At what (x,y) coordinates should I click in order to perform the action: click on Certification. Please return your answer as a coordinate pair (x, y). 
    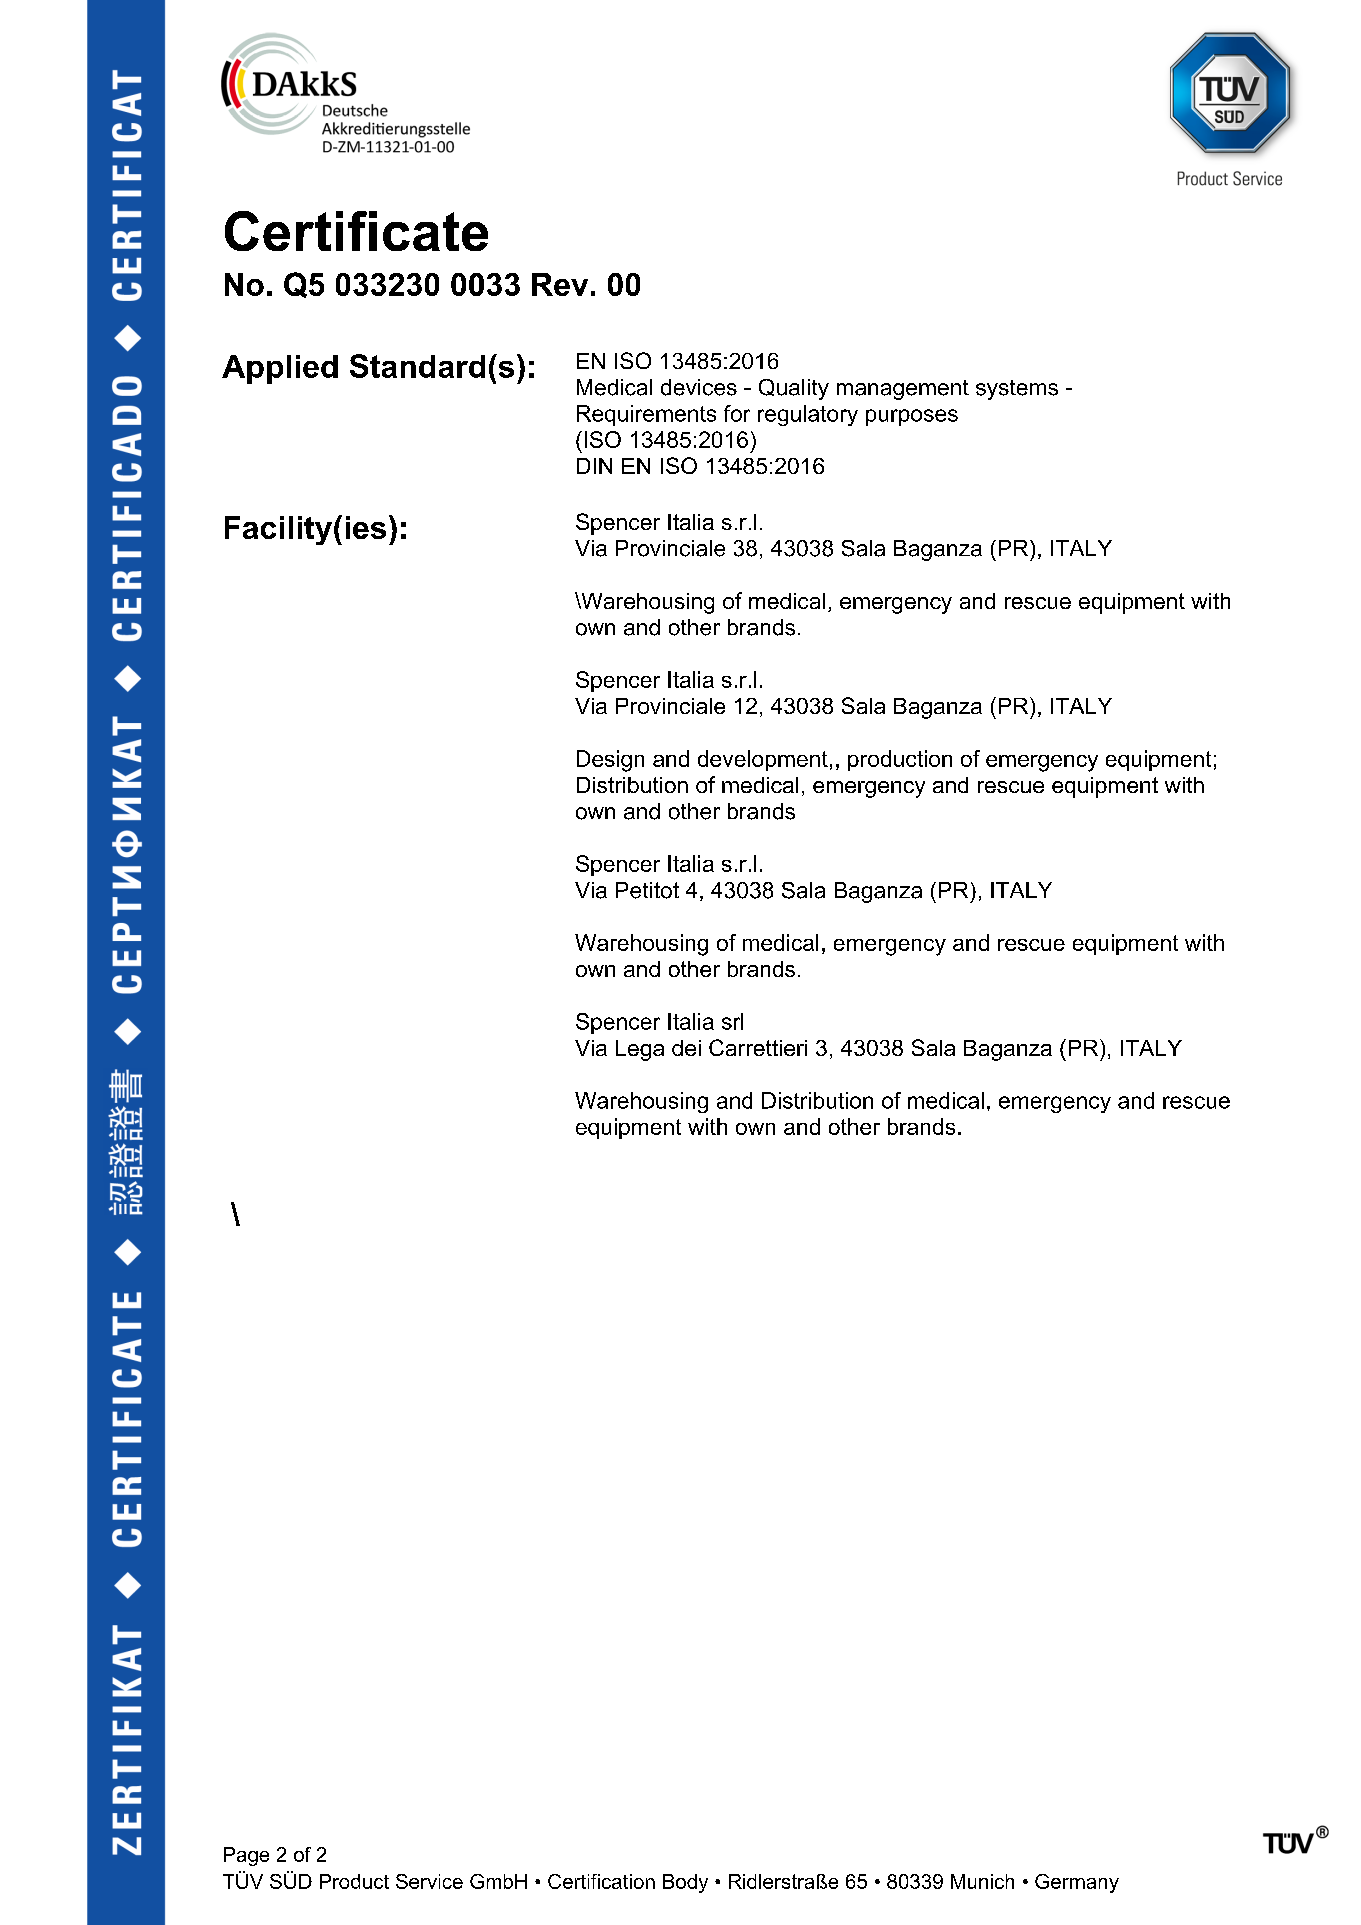
    Looking at the image, I should click on (601, 1881).
